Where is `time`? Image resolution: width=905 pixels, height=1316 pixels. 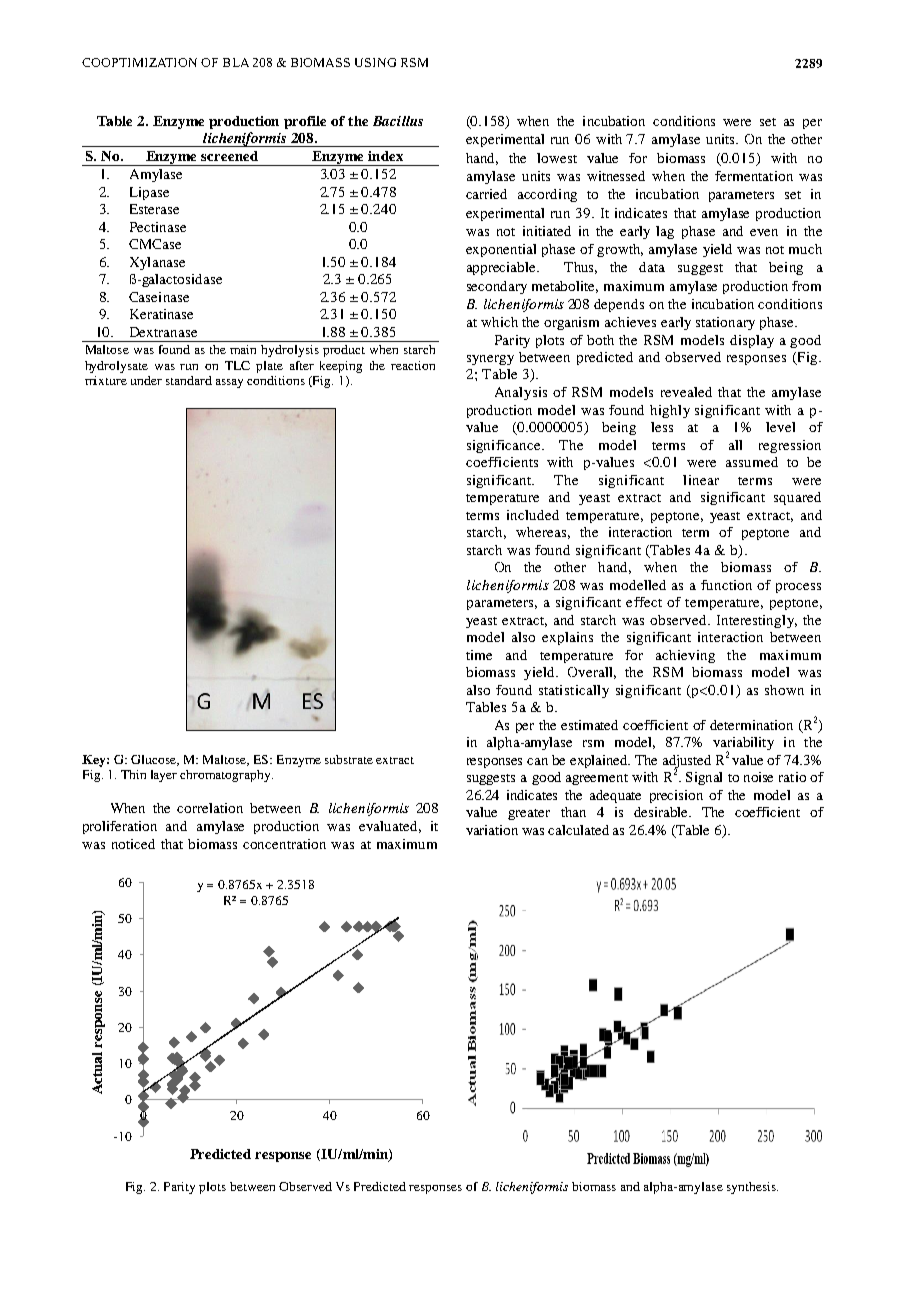 time is located at coordinates (479, 655).
